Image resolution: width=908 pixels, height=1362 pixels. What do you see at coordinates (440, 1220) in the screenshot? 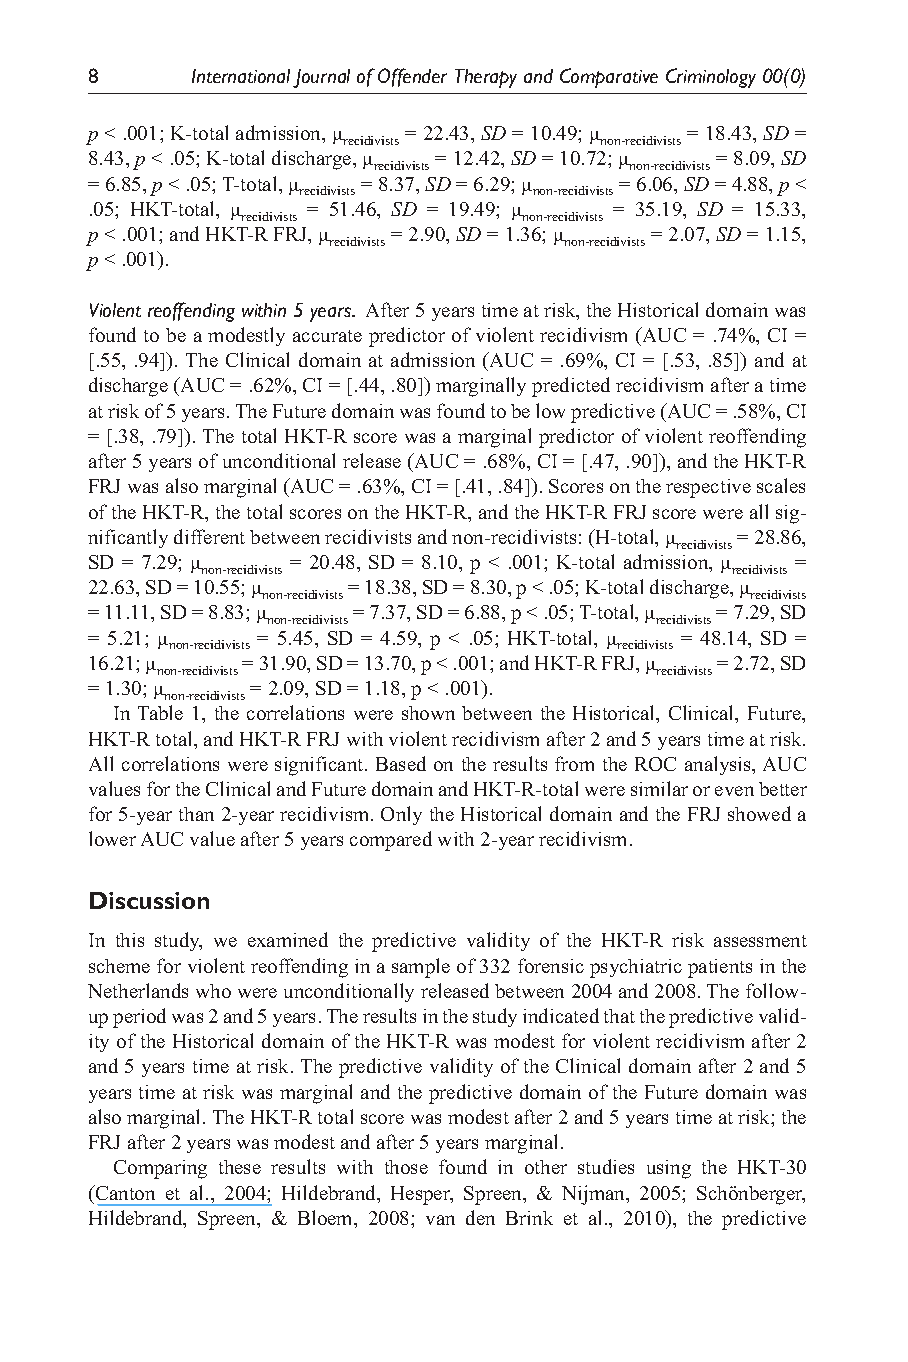
I see `van` at bounding box center [440, 1220].
